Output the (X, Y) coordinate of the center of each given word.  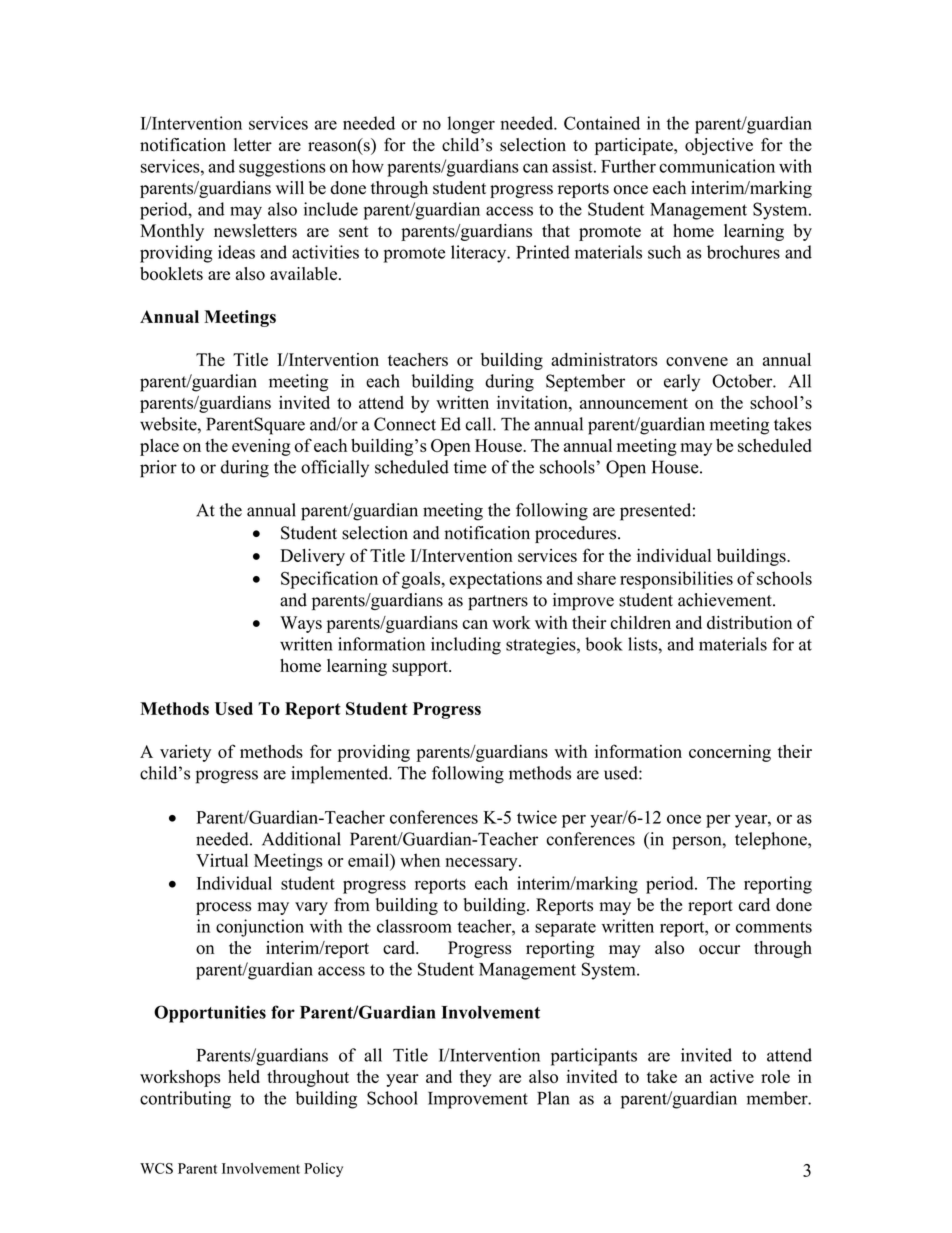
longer (471, 125)
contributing (185, 1100)
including (466, 646)
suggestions (282, 168)
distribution (749, 622)
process (223, 908)
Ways (301, 624)
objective (719, 146)
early (682, 383)
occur (719, 950)
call (480, 424)
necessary (483, 864)
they (476, 1078)
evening (261, 447)
